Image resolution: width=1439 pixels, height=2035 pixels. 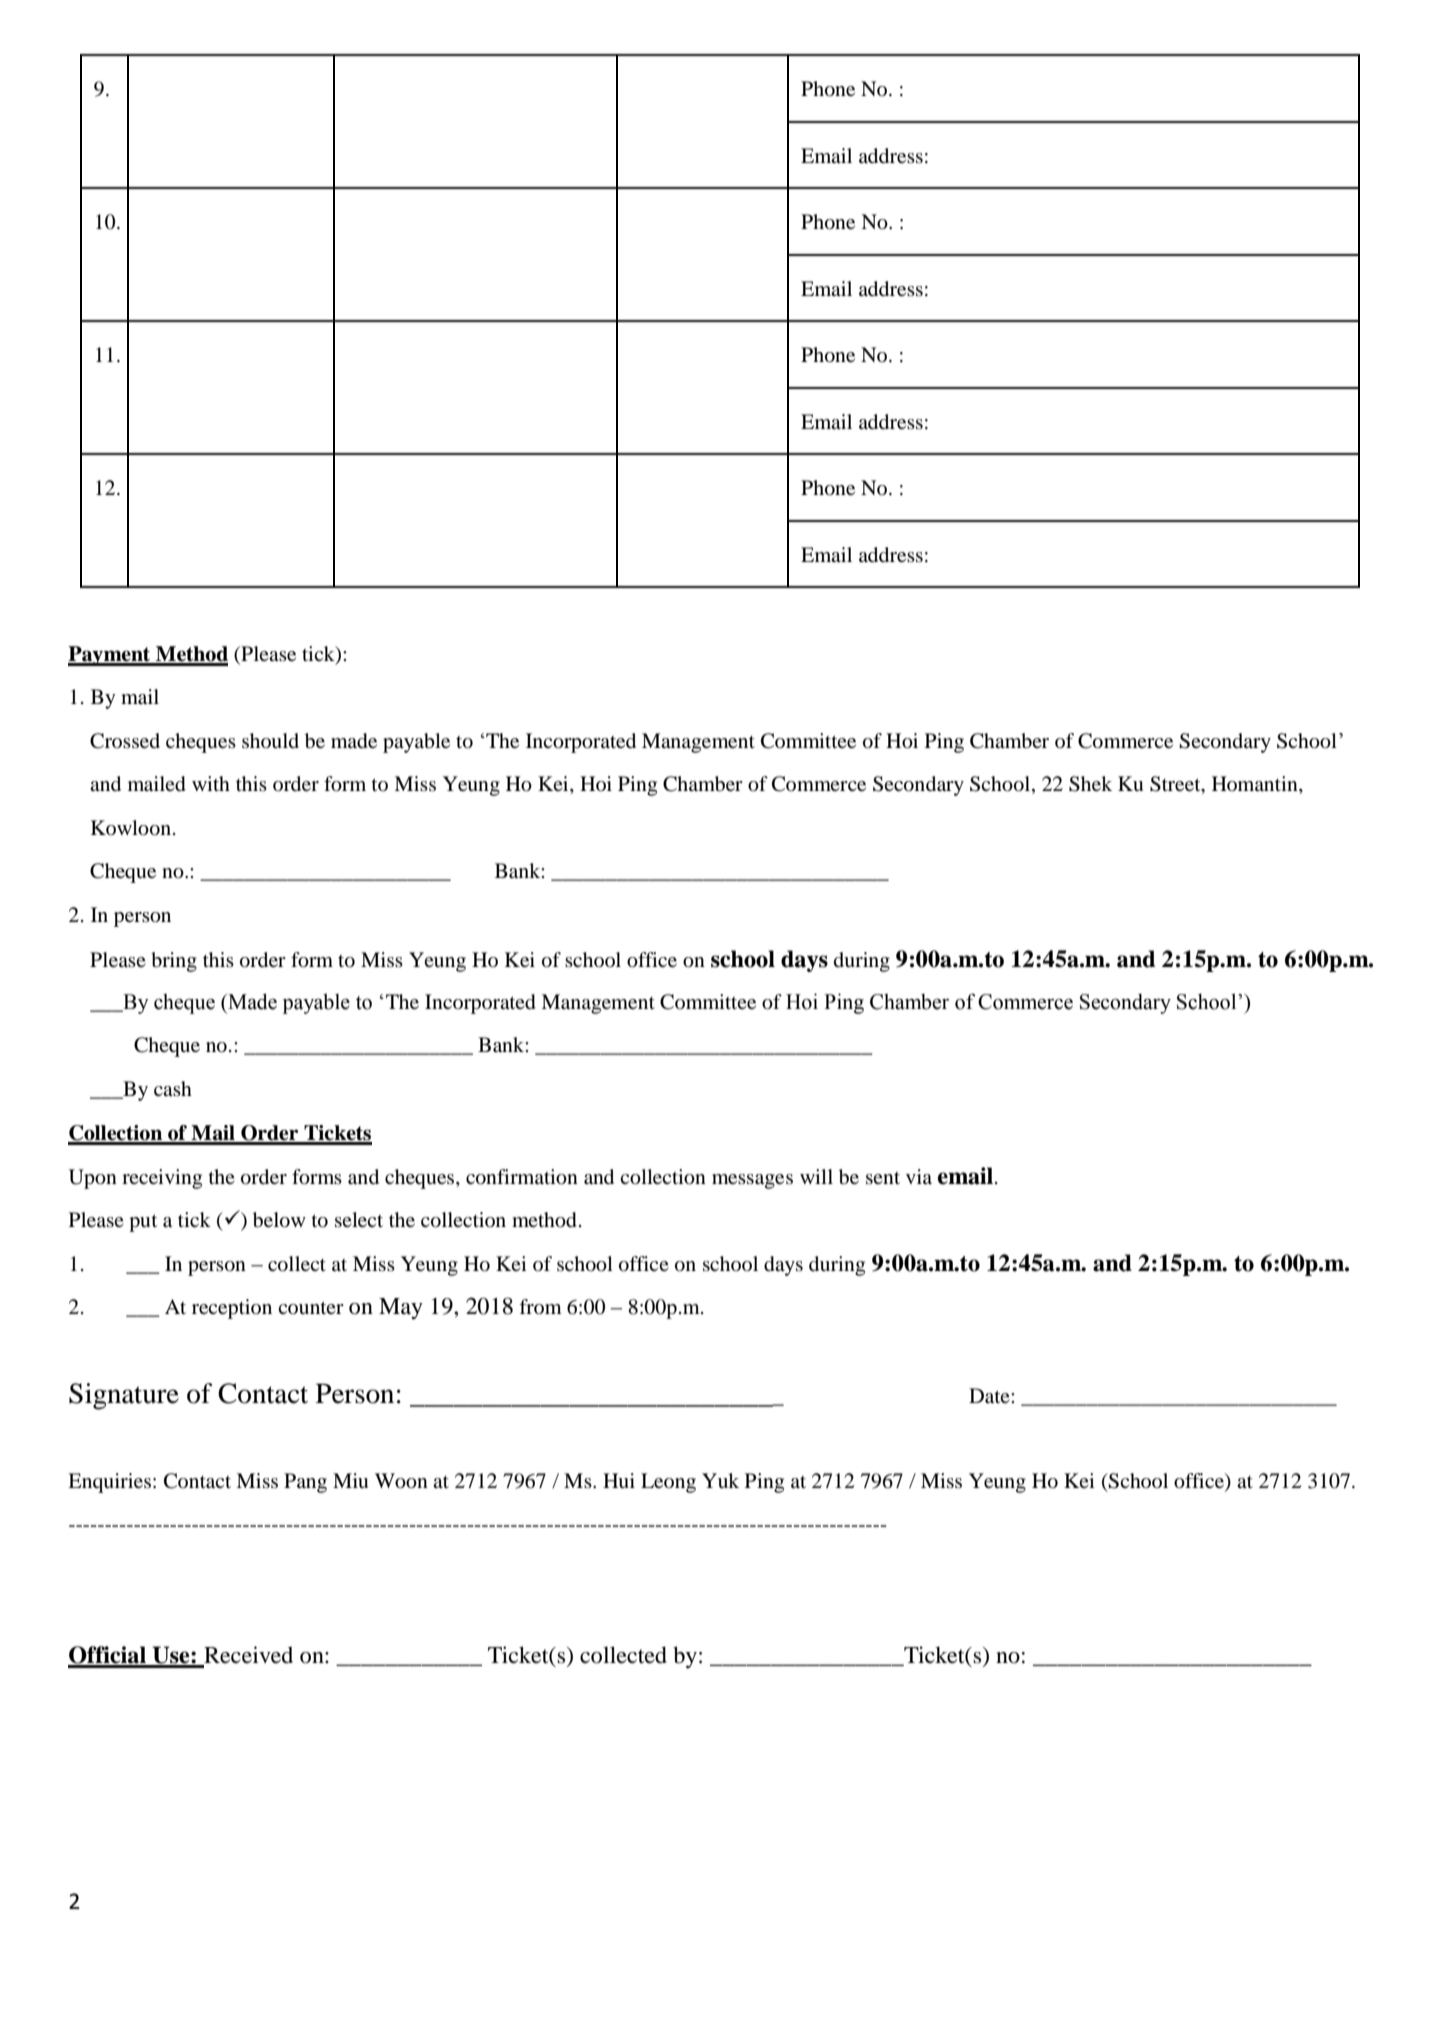 What do you see at coordinates (270, 741) in the screenshot?
I see `should` at bounding box center [270, 741].
